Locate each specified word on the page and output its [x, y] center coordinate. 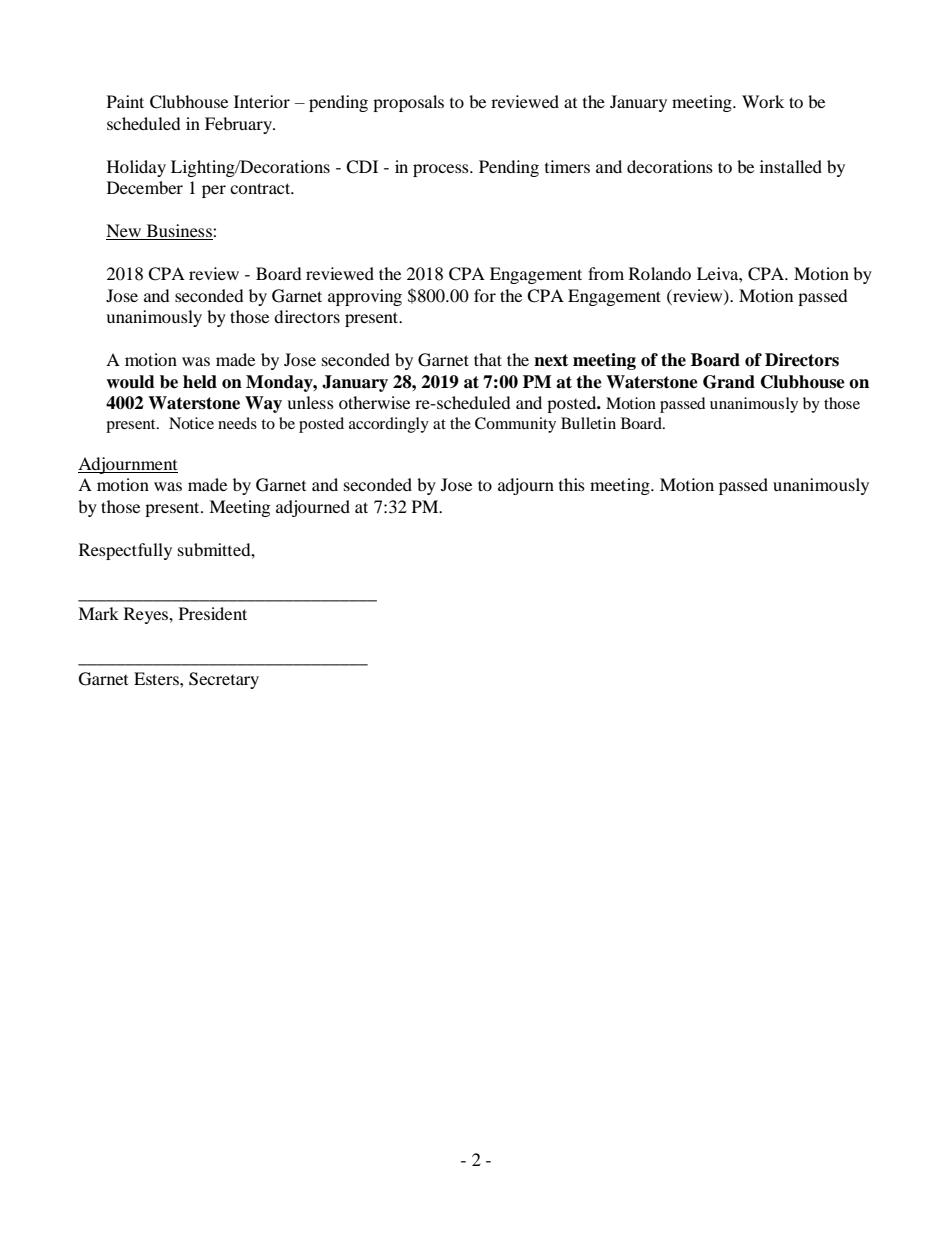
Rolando [660, 273]
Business [179, 232]
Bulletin [588, 423]
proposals [408, 103]
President [213, 613]
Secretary [224, 680]
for [485, 295]
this [572, 484]
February [239, 125]
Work [763, 101]
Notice [191, 423]
